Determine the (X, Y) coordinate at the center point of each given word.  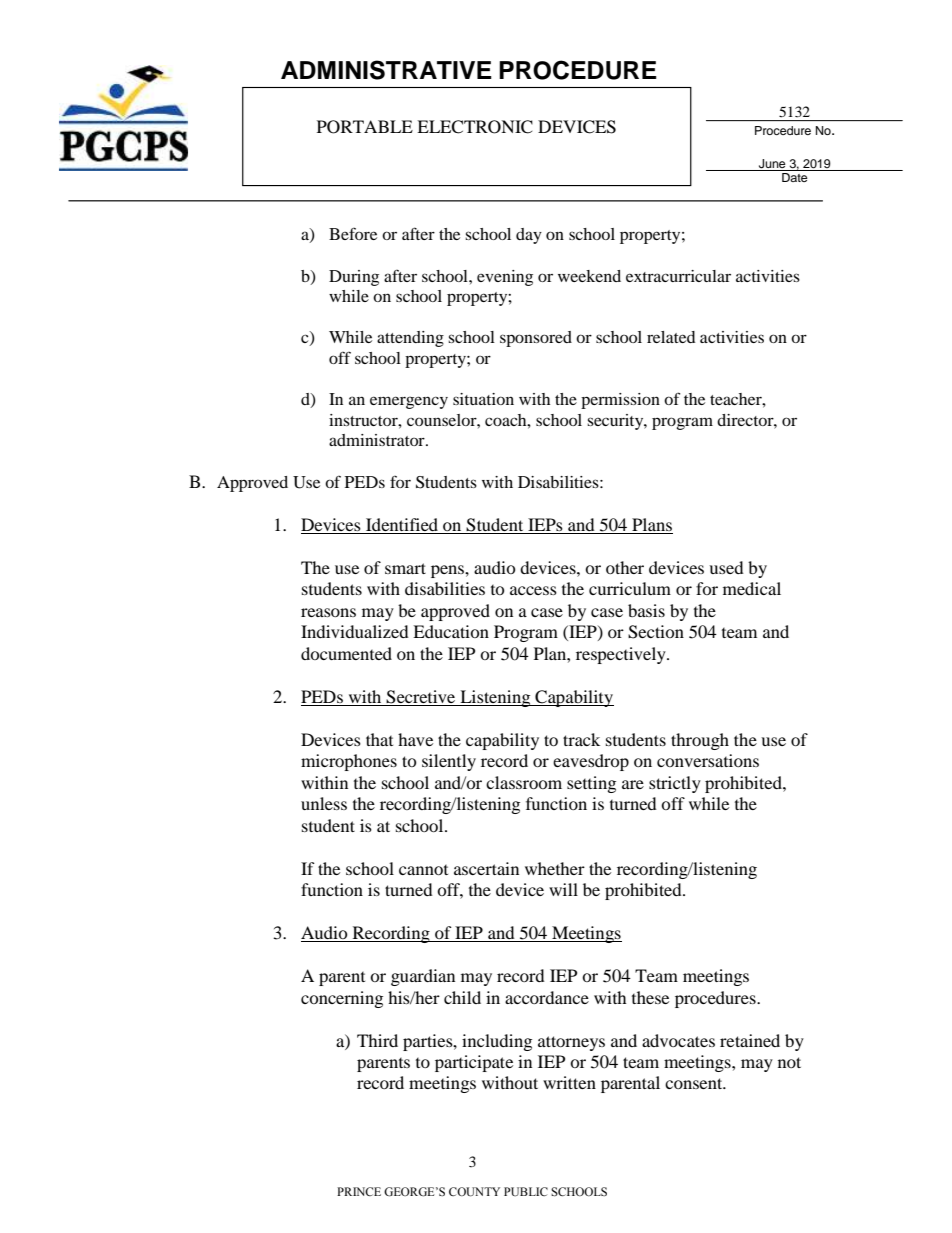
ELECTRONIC (475, 127)
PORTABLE (365, 127)
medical (752, 588)
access (533, 590)
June (772, 164)
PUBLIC (526, 1192)
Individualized (355, 631)
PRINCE (359, 1191)
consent (695, 1083)
